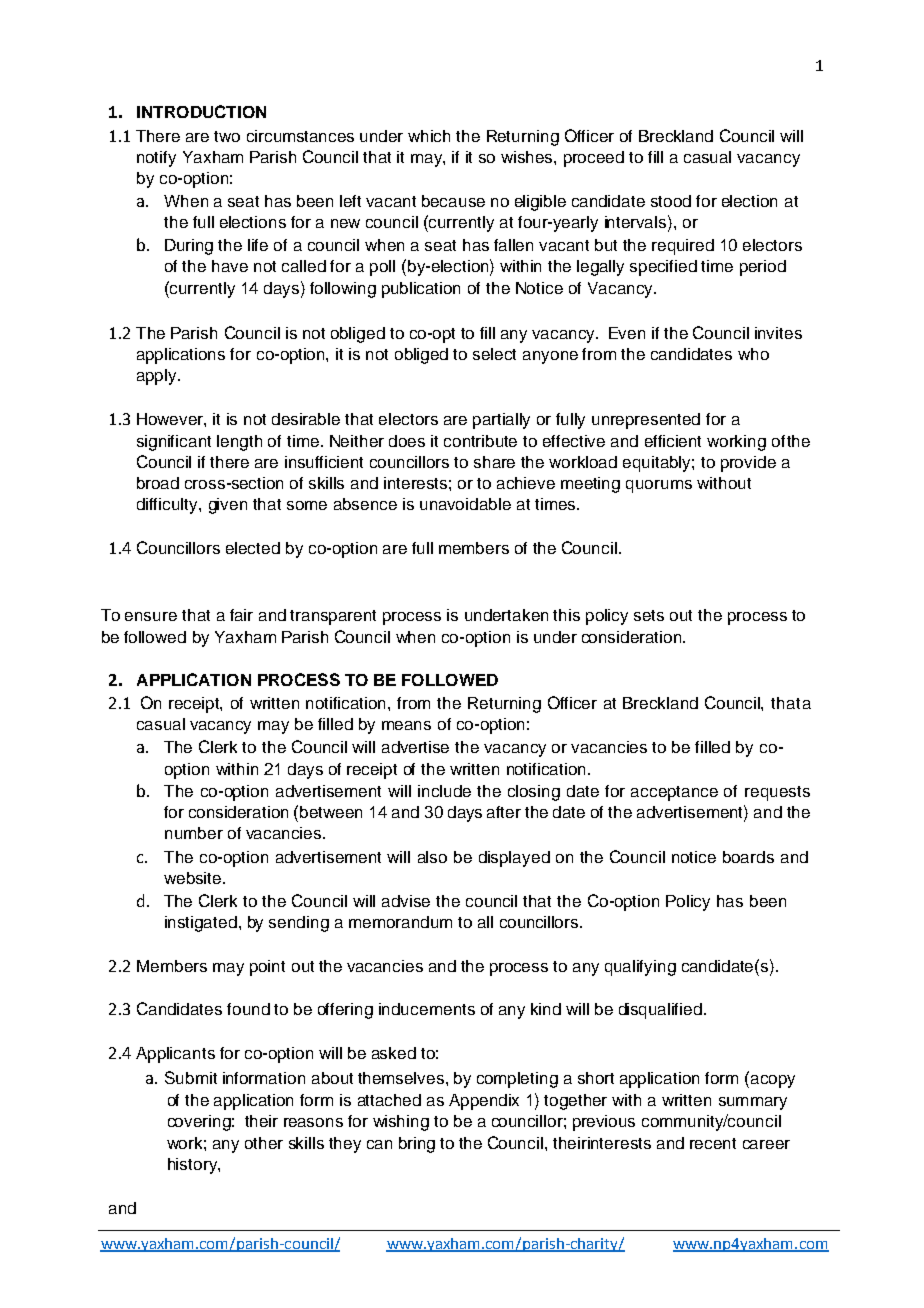  Describe the element at coordinates (194, 833) in the screenshot. I see `number` at that location.
